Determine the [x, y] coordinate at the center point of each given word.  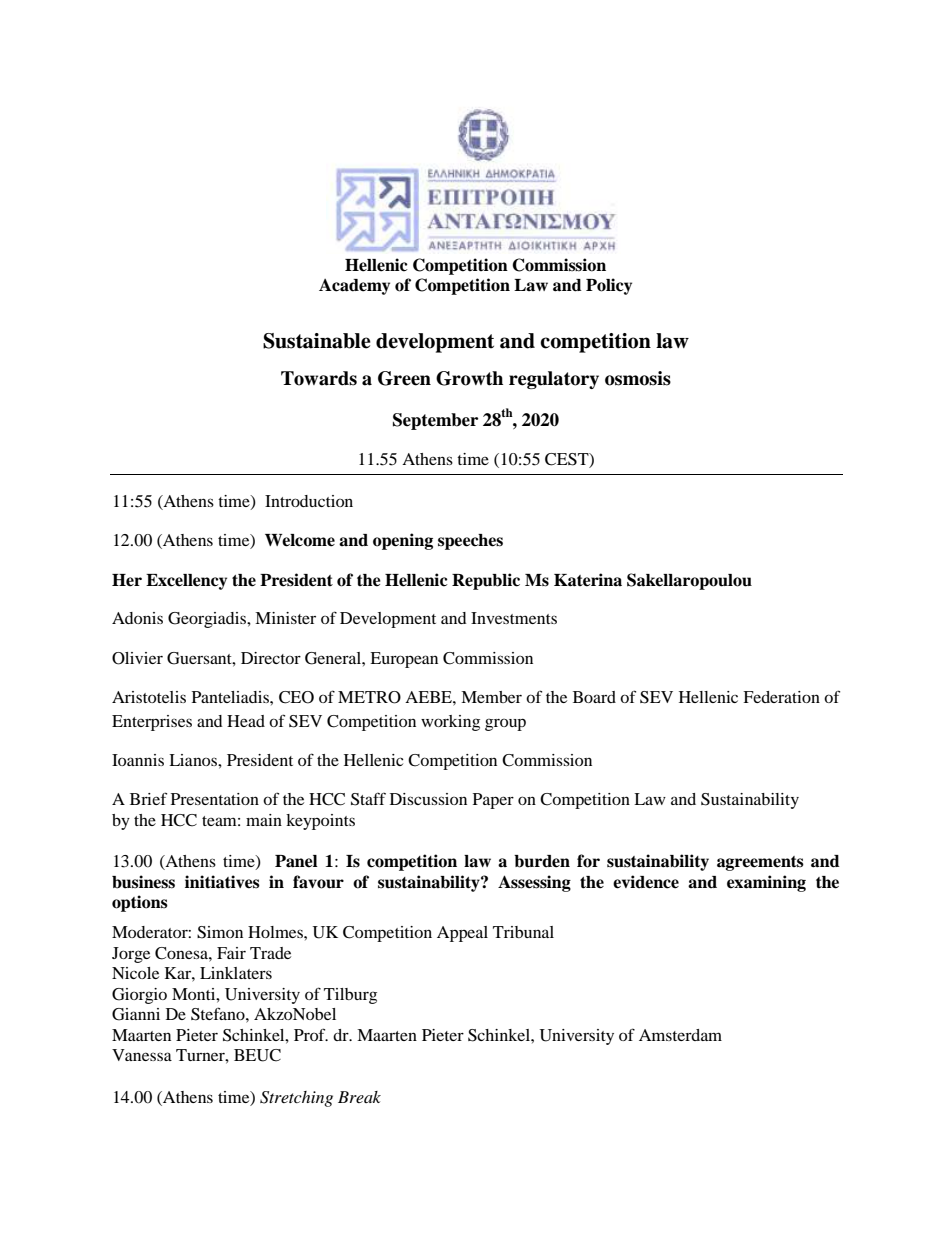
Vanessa [142, 1055]
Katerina [588, 580]
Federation [781, 697]
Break [359, 1097]
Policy [609, 286]
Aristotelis [149, 697]
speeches [470, 542]
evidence [646, 882]
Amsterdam [680, 1035]
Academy [354, 287]
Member [491, 697]
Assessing [534, 883]
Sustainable [317, 341]
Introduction [309, 501]
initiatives [222, 882]
